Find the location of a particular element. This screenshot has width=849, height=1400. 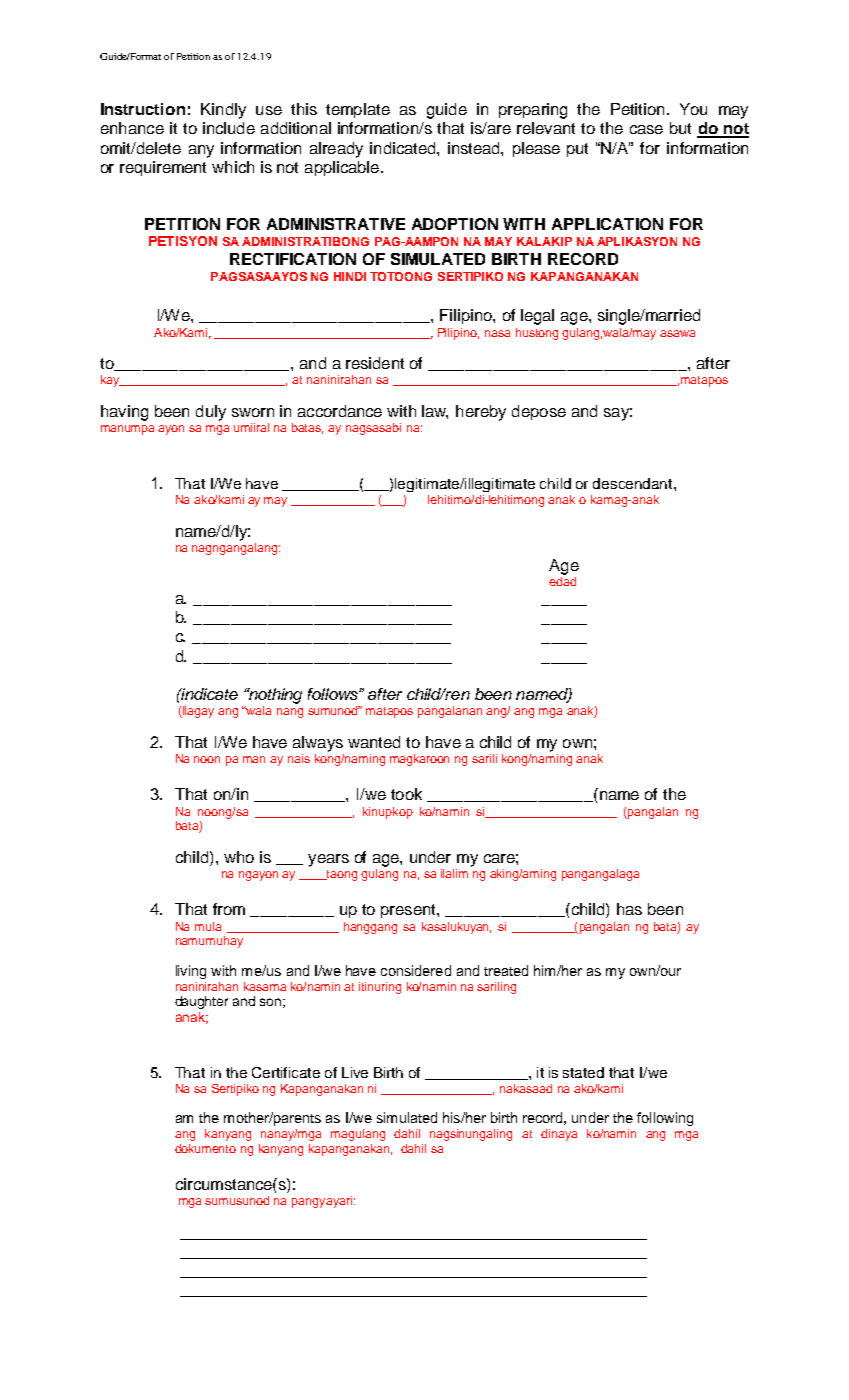

stated is located at coordinates (583, 1072).
